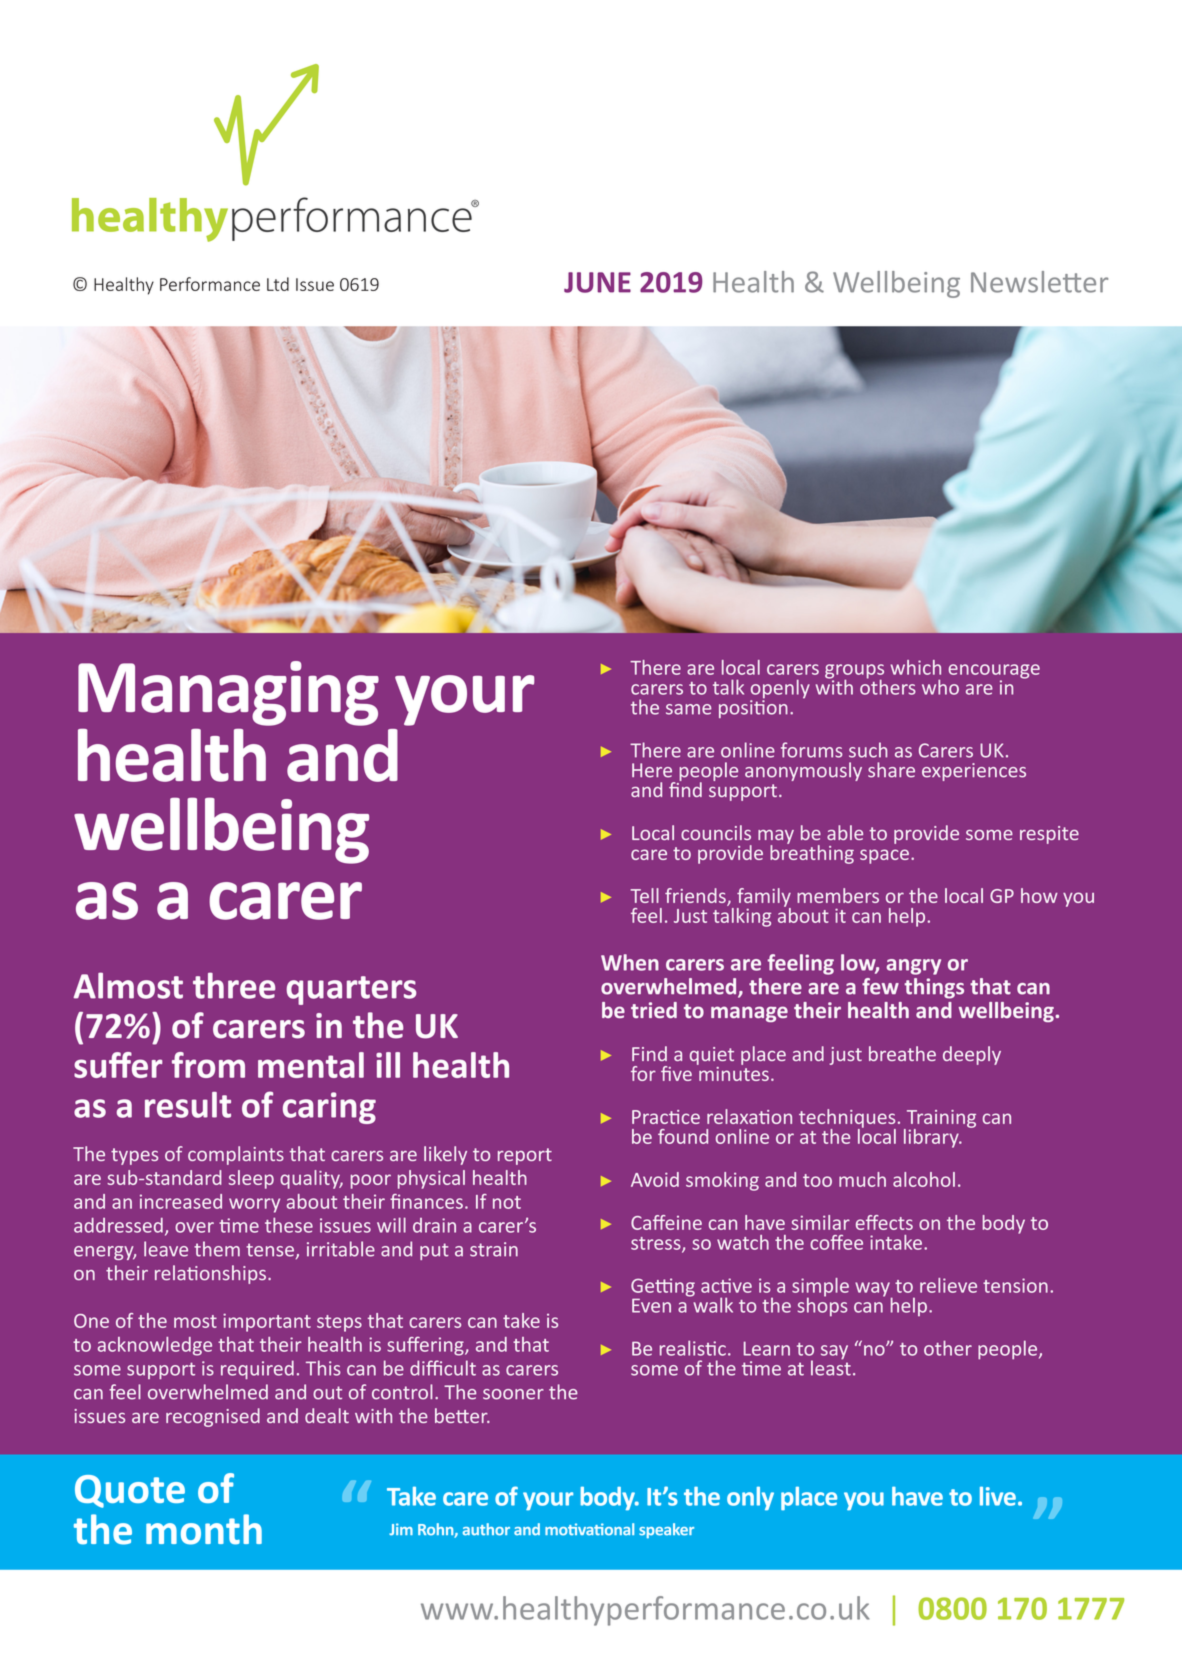  What do you see at coordinates (688, 709) in the screenshot?
I see `same` at bounding box center [688, 709].
